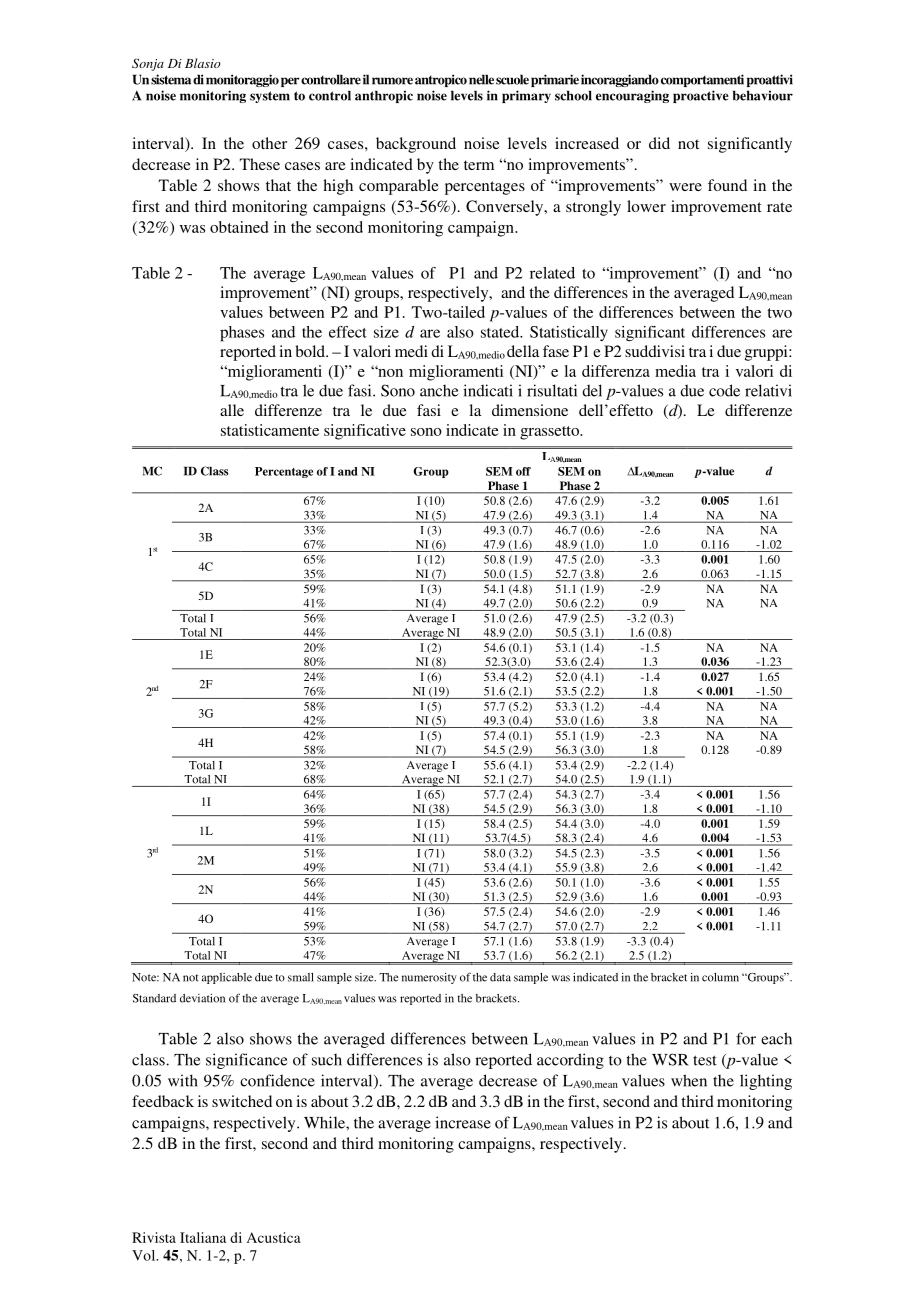 This document has height=1308, width=924. What do you see at coordinates (523, 471) in the document?
I see `off` at bounding box center [523, 471].
